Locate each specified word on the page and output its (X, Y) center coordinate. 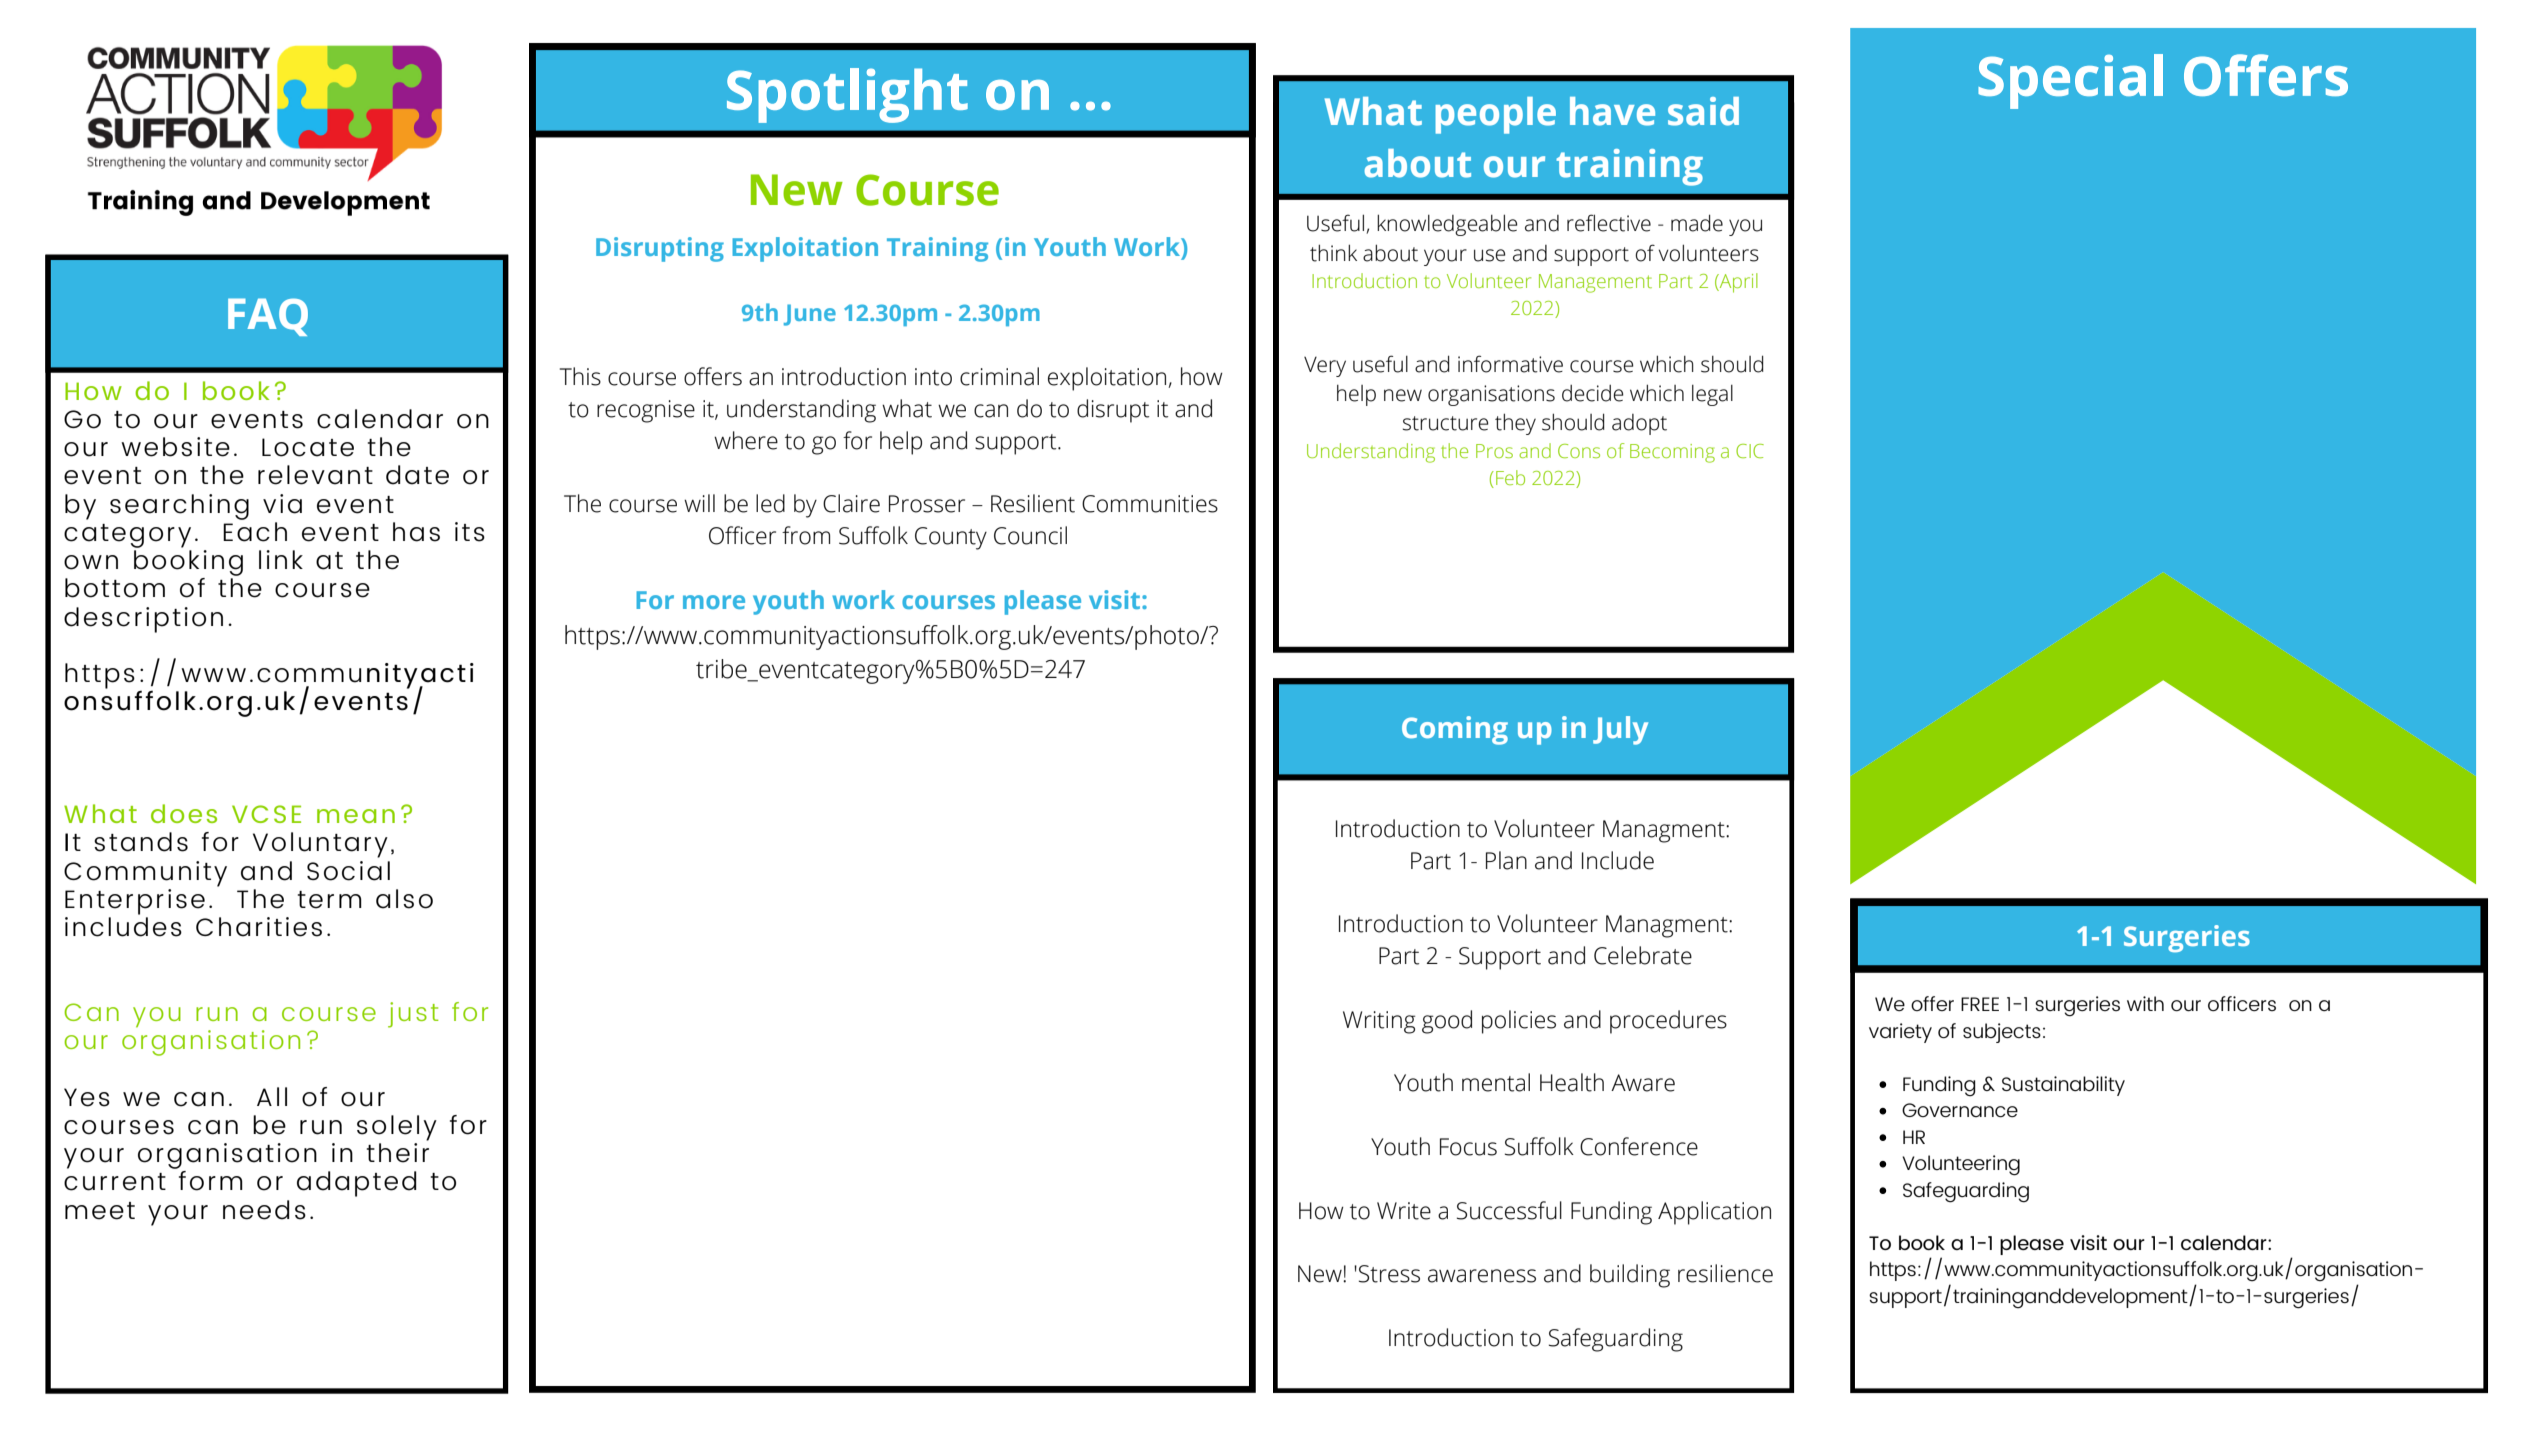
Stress (1389, 1274)
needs (264, 1210)
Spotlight (847, 95)
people (1496, 115)
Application (1714, 1213)
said (1703, 111)
